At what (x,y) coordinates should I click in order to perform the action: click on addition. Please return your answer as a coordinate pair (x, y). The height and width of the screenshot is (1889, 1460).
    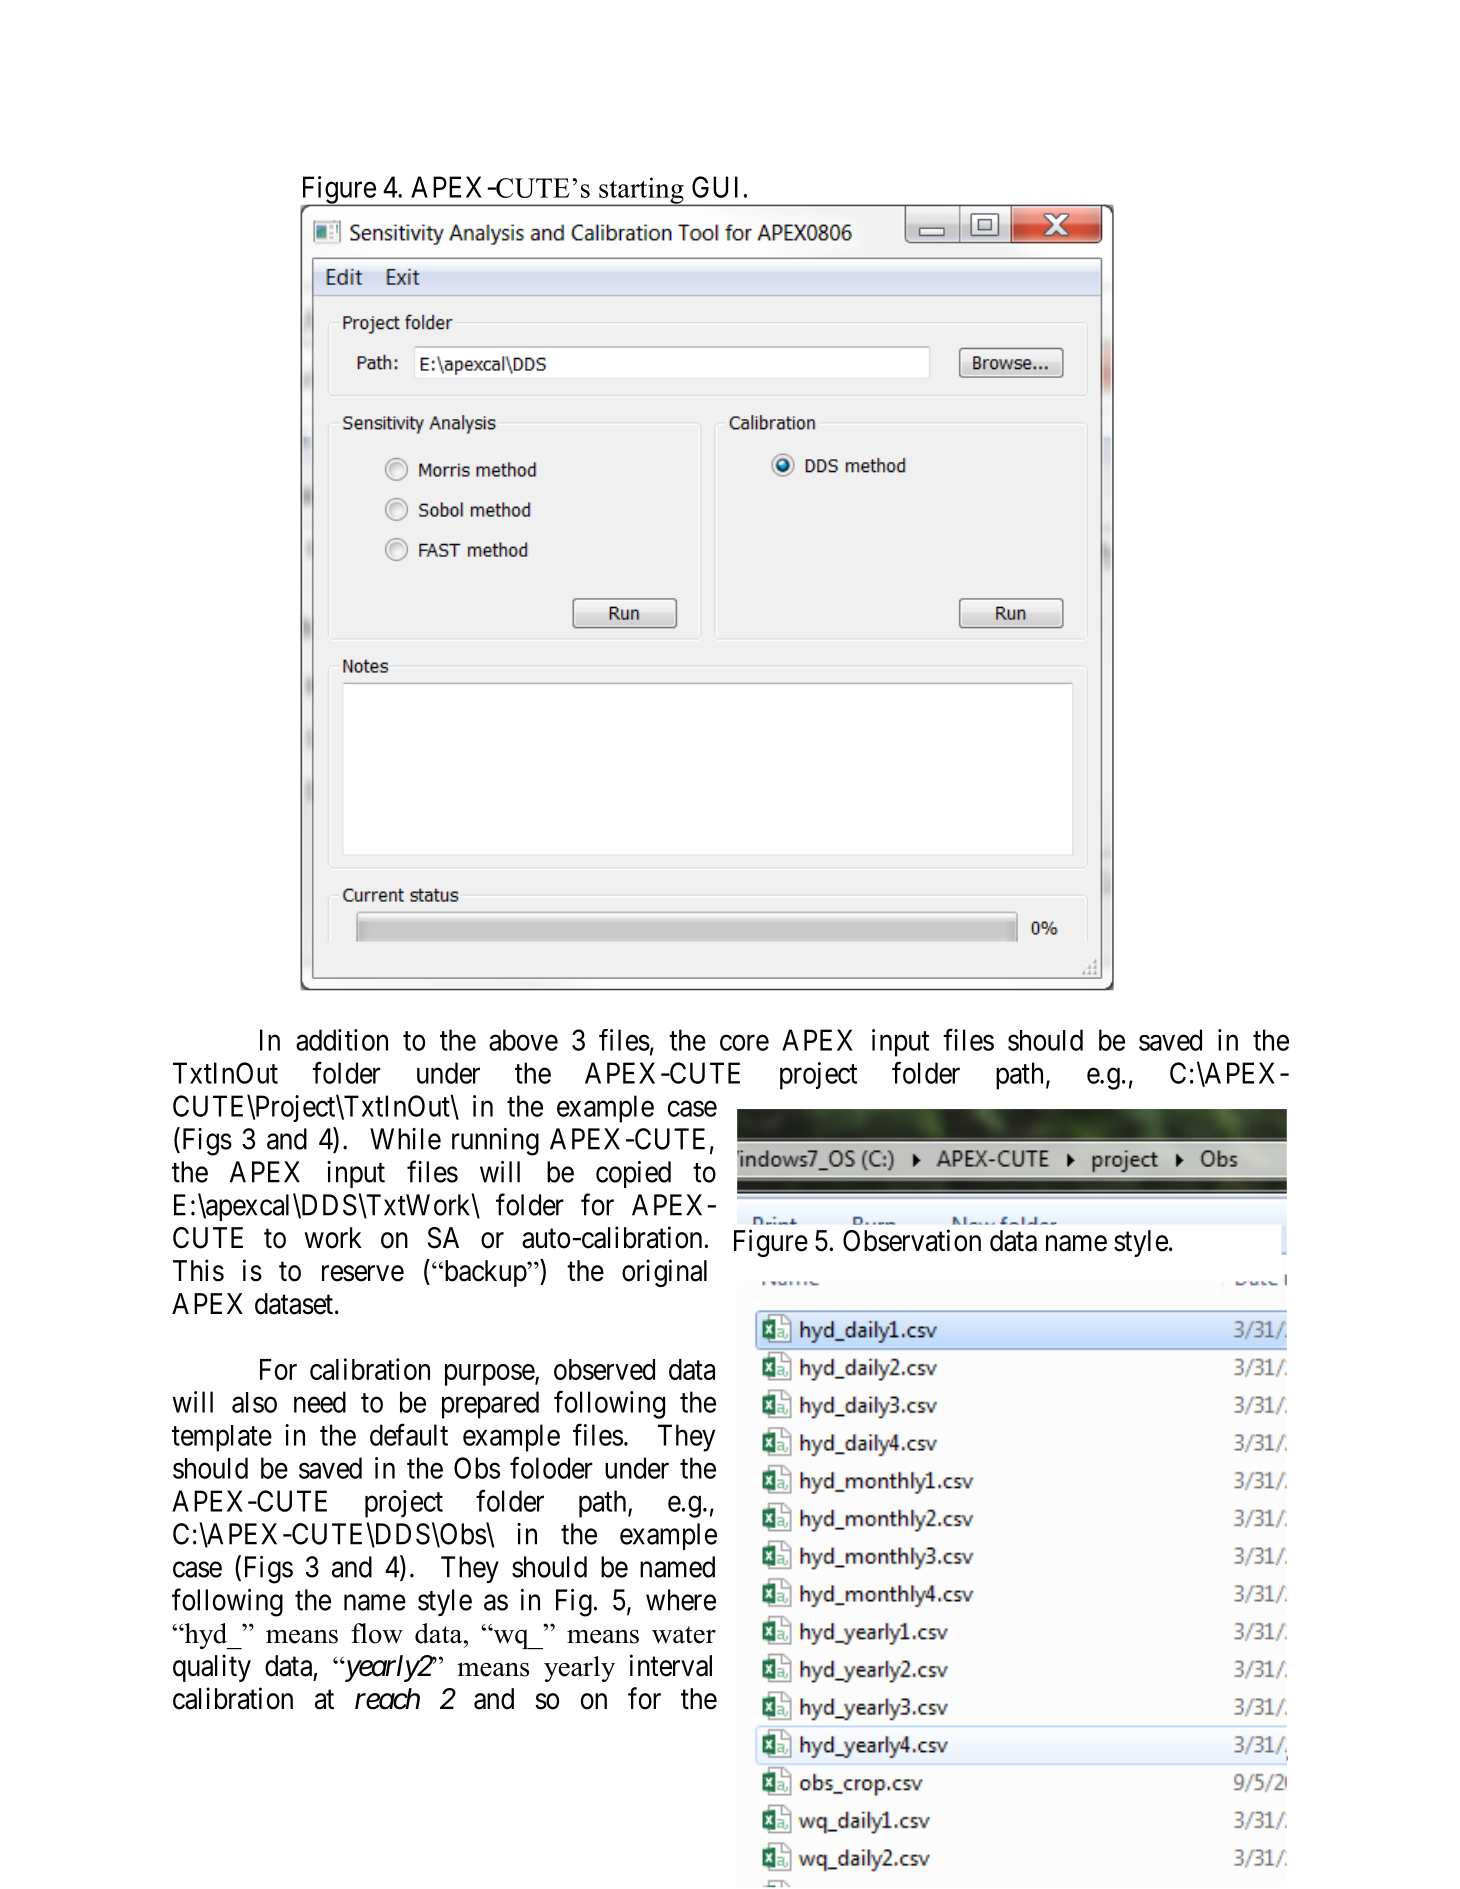
    Looking at the image, I should click on (342, 1040).
